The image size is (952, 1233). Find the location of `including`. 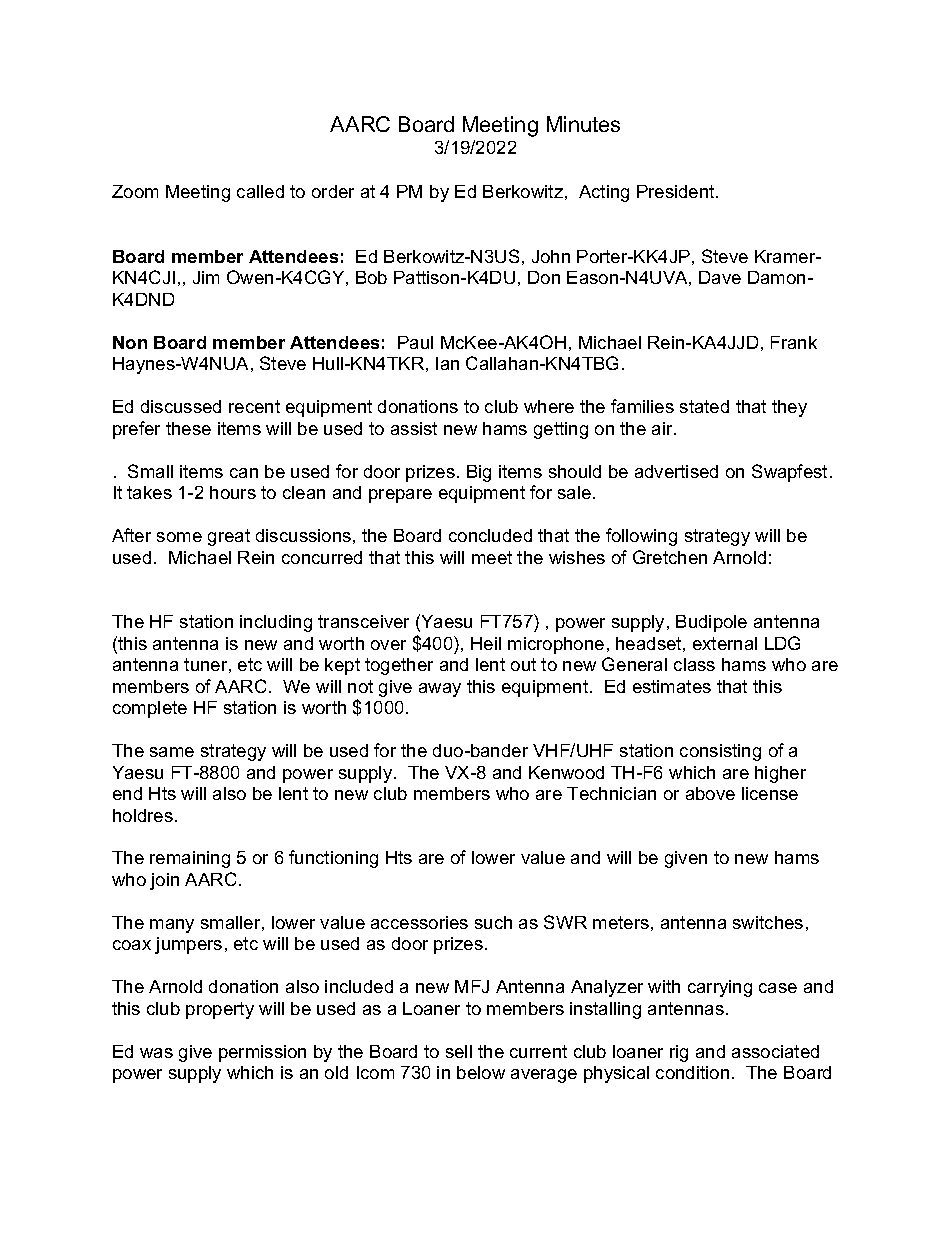

including is located at coordinates (276, 623).
